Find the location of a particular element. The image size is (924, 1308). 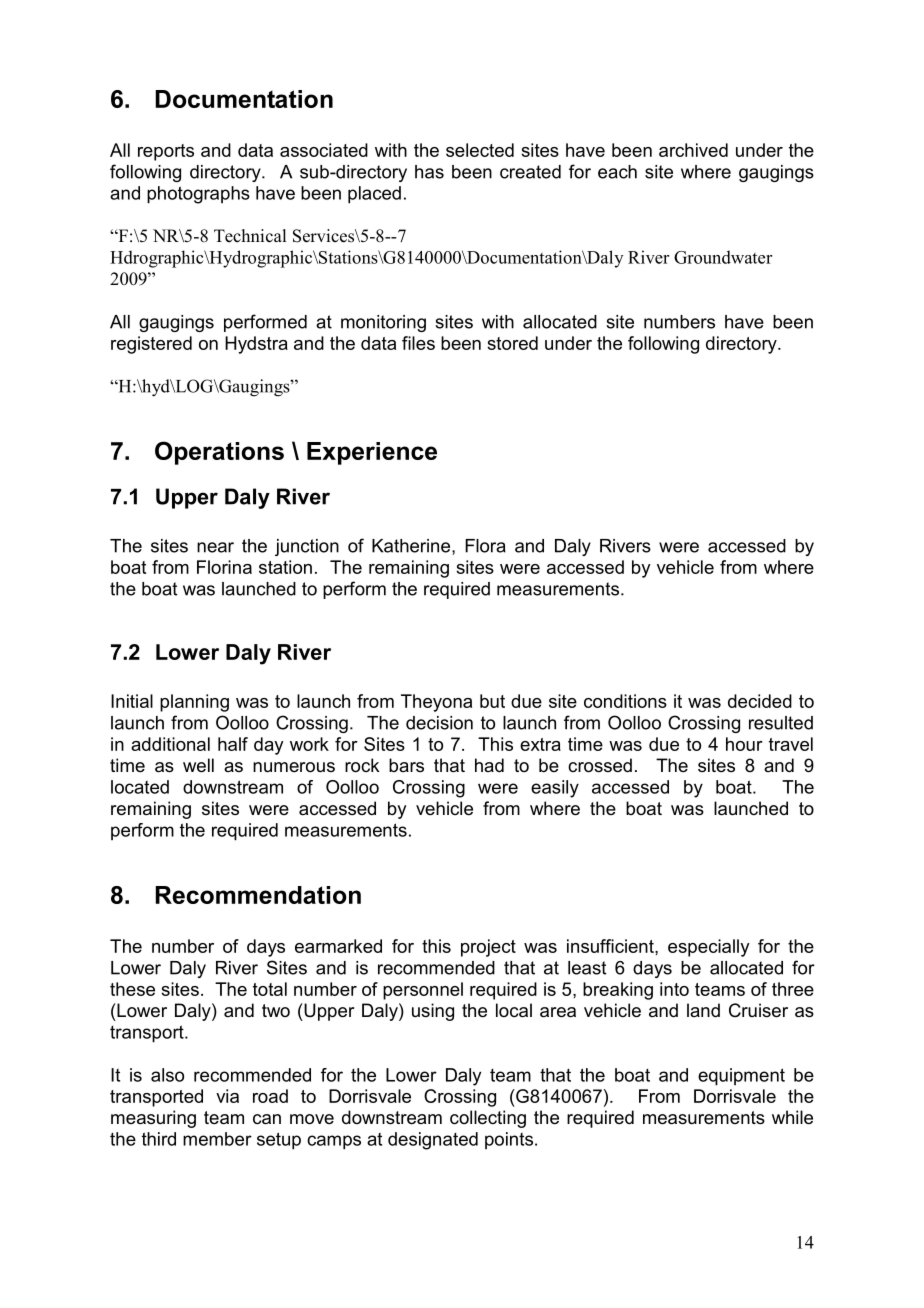

Recommendation is located at coordinates (258, 895).
